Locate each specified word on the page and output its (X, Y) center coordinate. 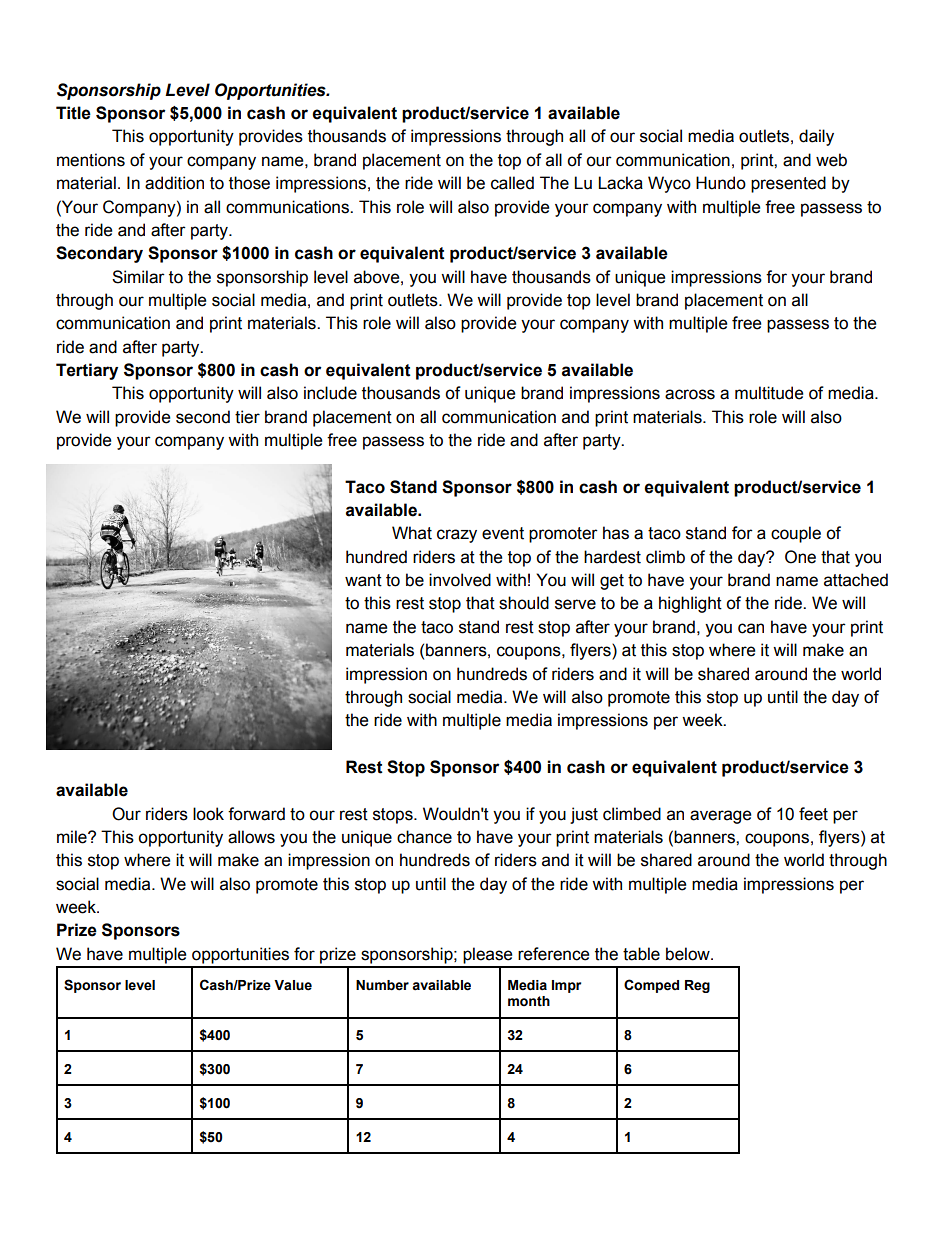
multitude (769, 393)
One (800, 557)
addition (174, 183)
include (330, 393)
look (208, 814)
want (363, 580)
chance (424, 837)
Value (293, 985)
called (512, 183)
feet (813, 814)
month (529, 1001)
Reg (697, 986)
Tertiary (87, 371)
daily (816, 137)
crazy (457, 536)
